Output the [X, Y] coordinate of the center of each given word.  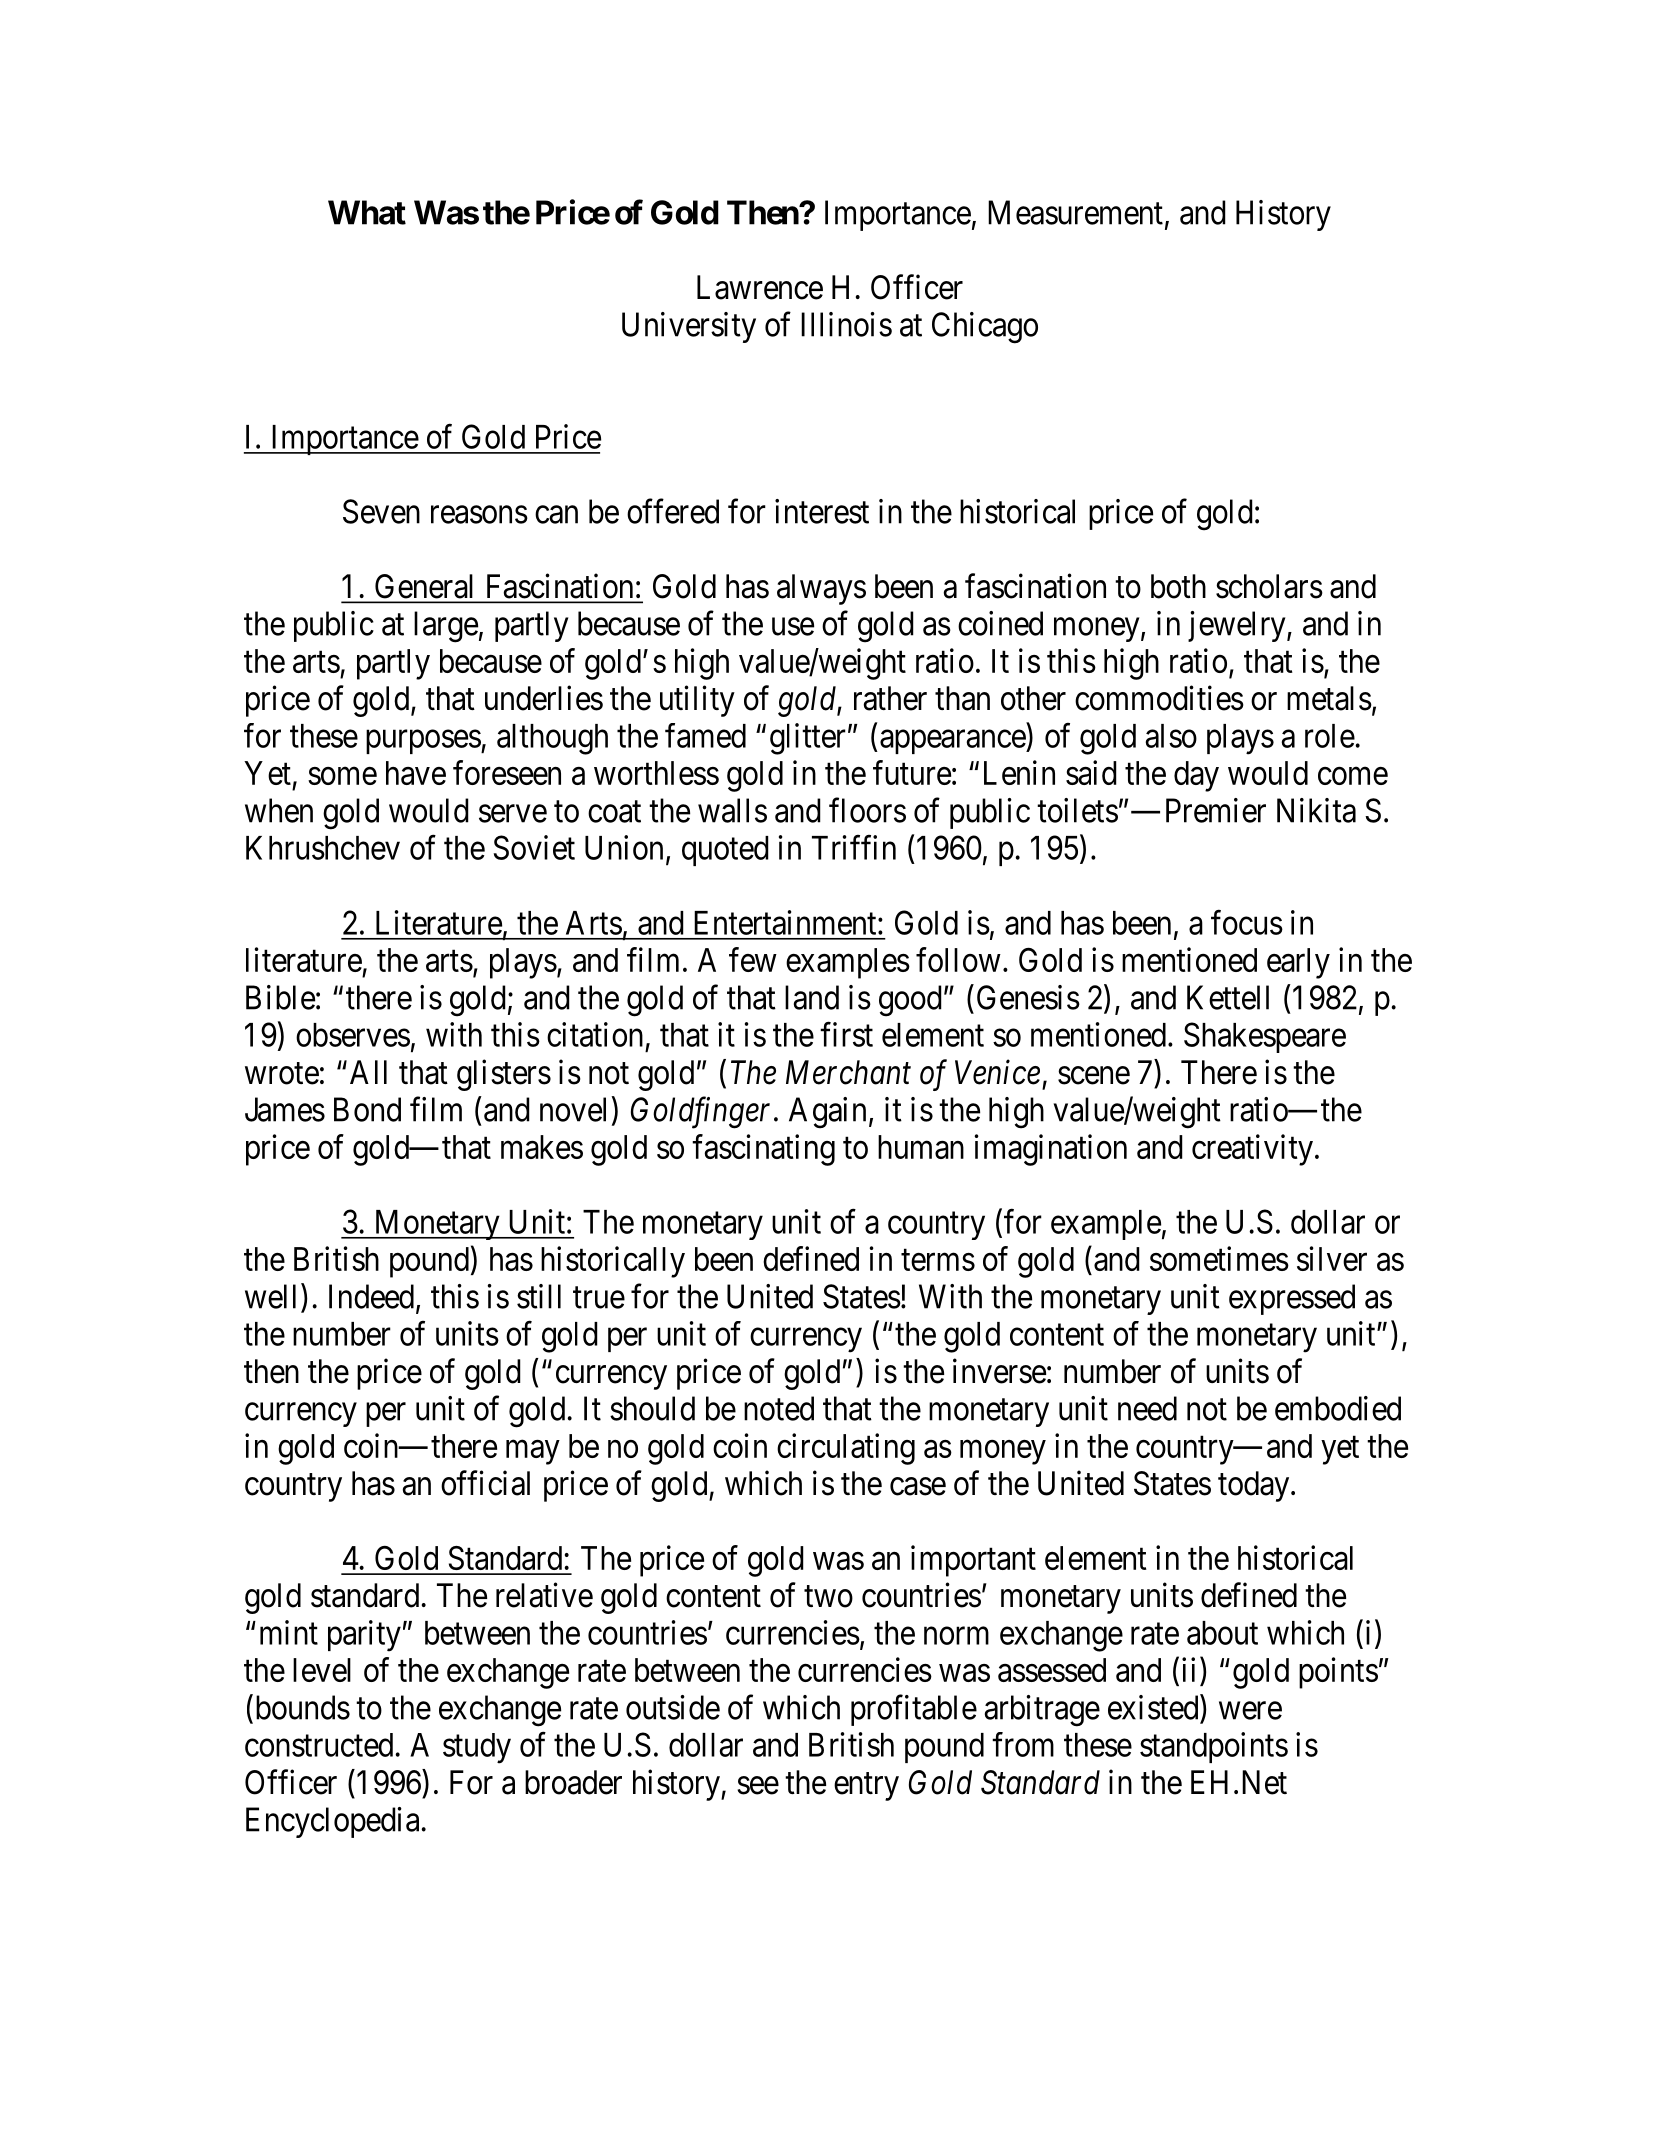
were [1250, 1711]
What [367, 212]
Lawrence [760, 287]
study [477, 1748]
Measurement [1075, 212]
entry [866, 1787]
